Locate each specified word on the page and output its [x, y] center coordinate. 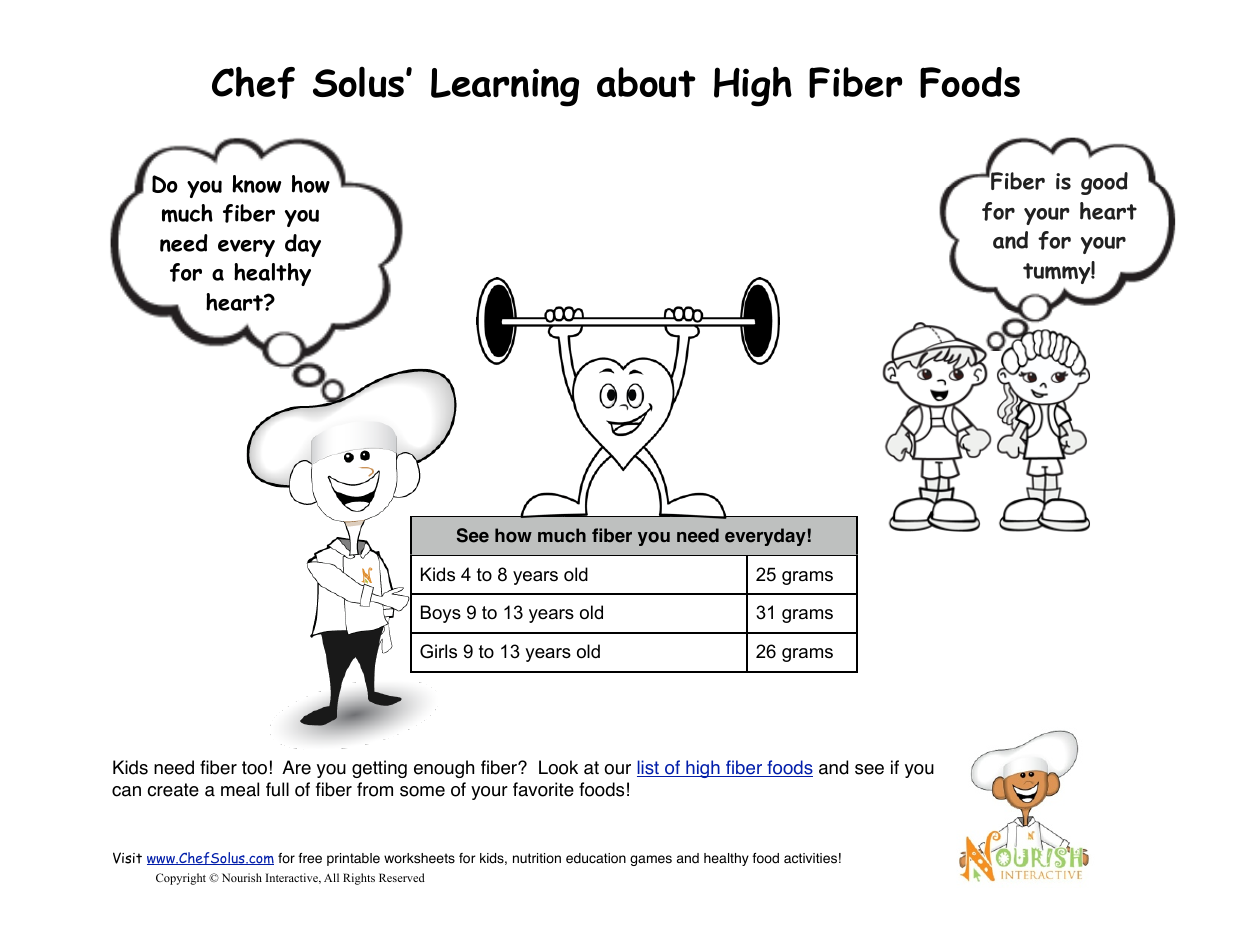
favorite [543, 789]
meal [240, 789]
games [651, 860]
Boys [441, 614]
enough [444, 769]
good [1104, 183]
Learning [505, 87]
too [254, 768]
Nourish [242, 877]
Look [558, 767]
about [646, 82]
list [649, 768]
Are [296, 767]
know [256, 184]
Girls [438, 651]
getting [379, 769]
